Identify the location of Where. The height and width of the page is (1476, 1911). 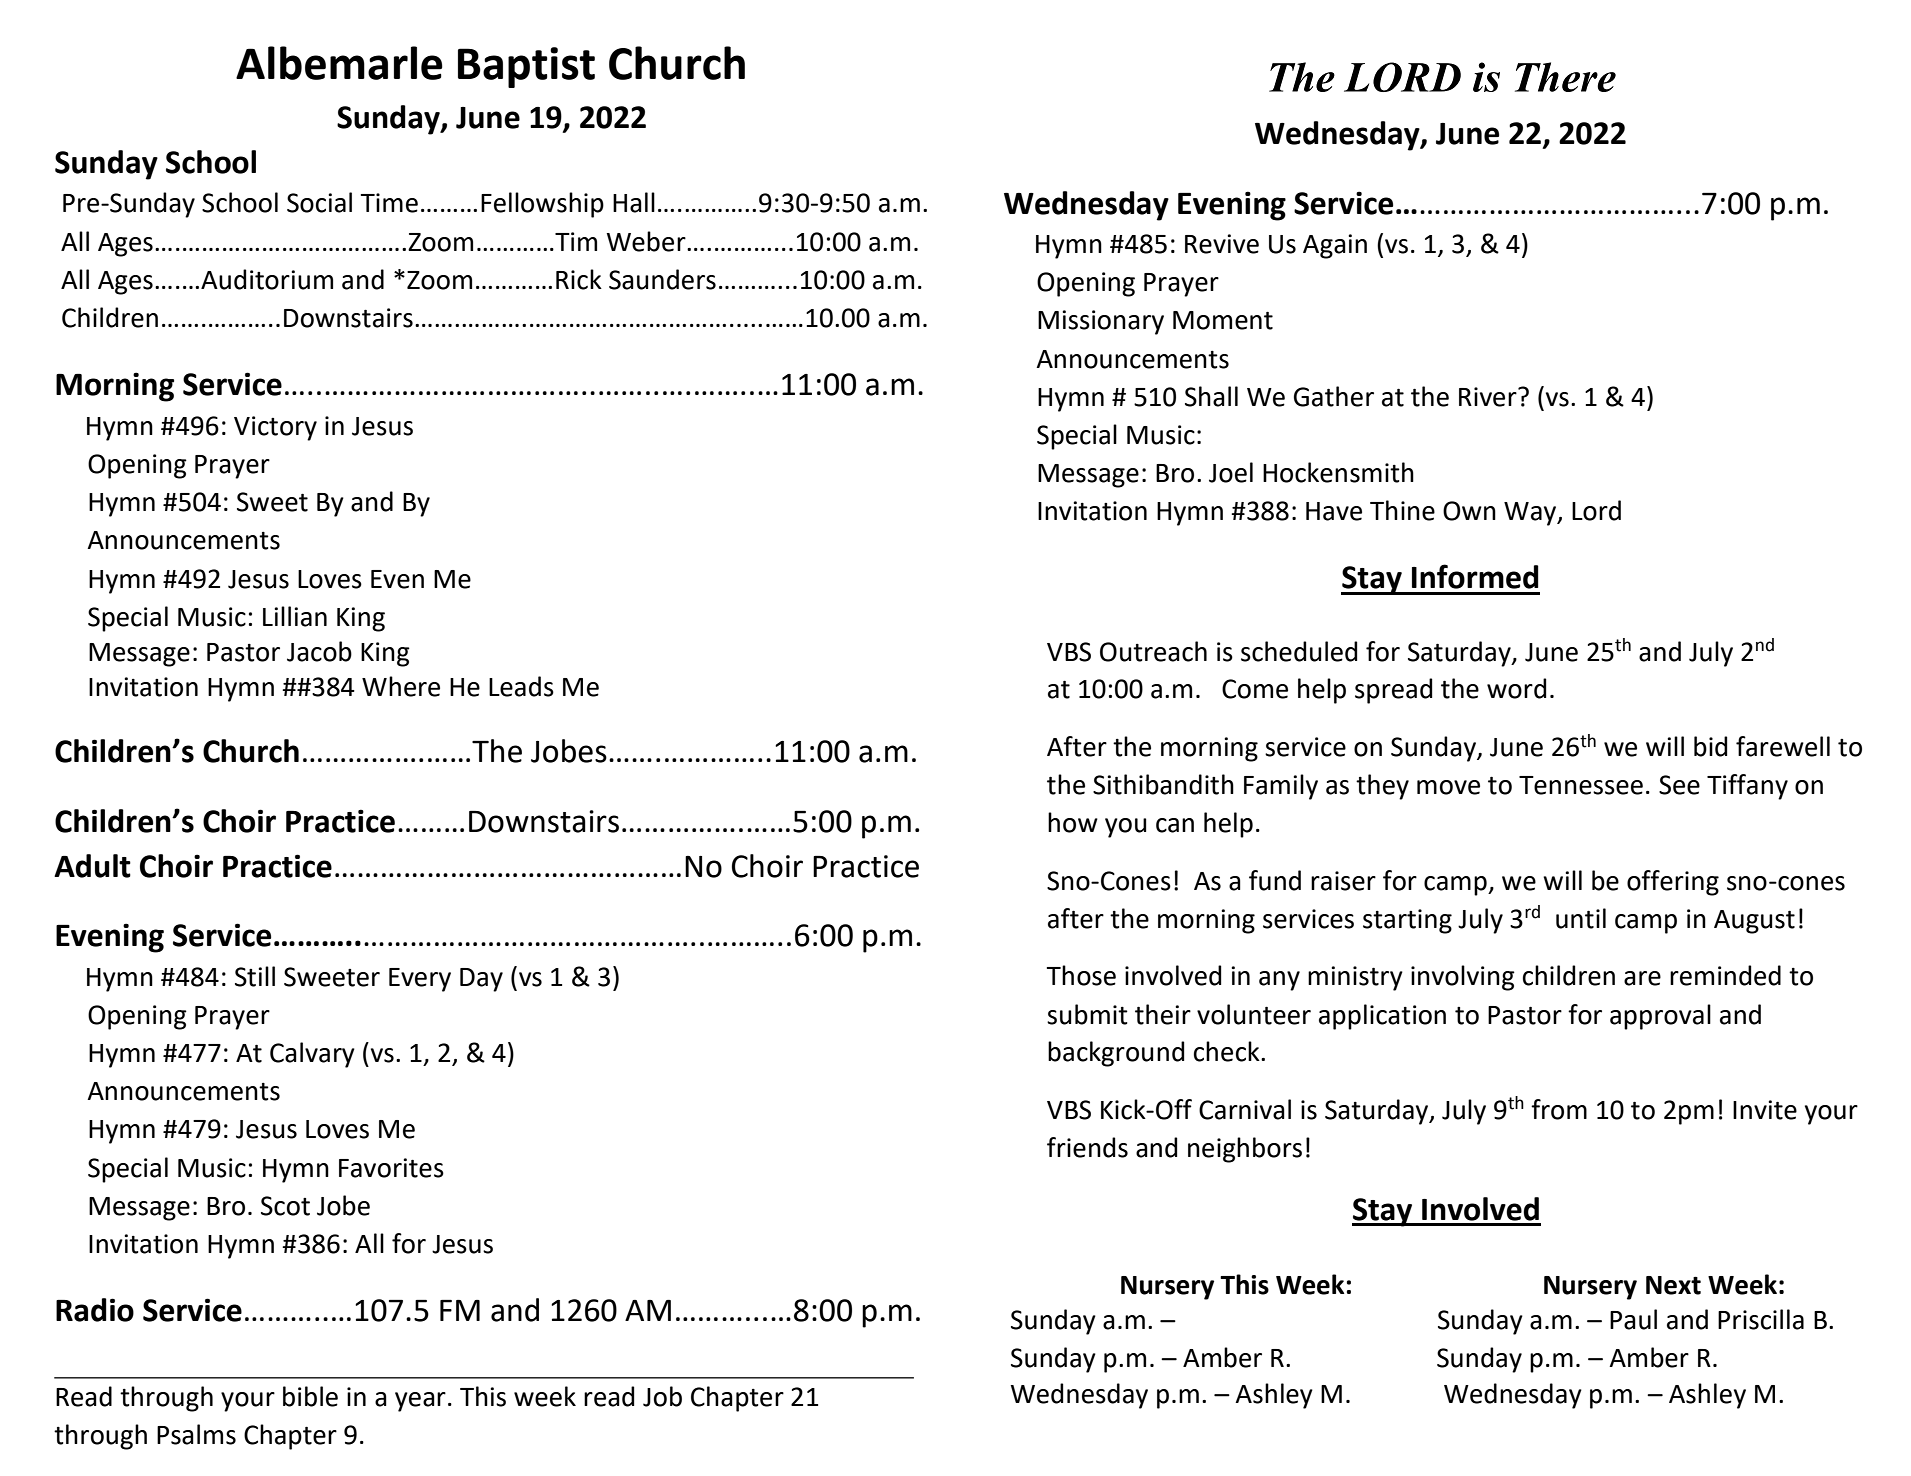
(401, 686).
